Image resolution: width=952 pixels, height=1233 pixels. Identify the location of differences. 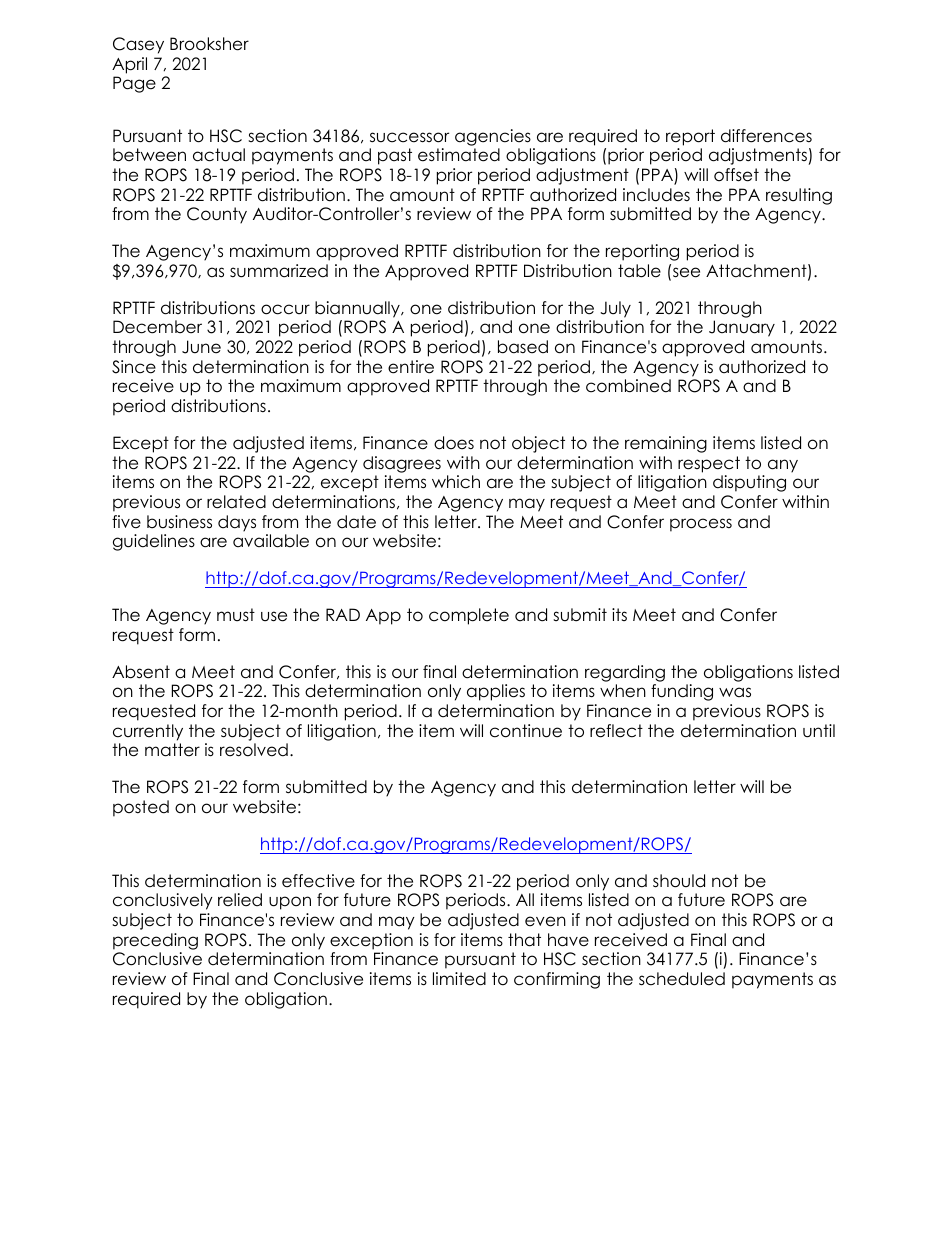
(766, 136).
